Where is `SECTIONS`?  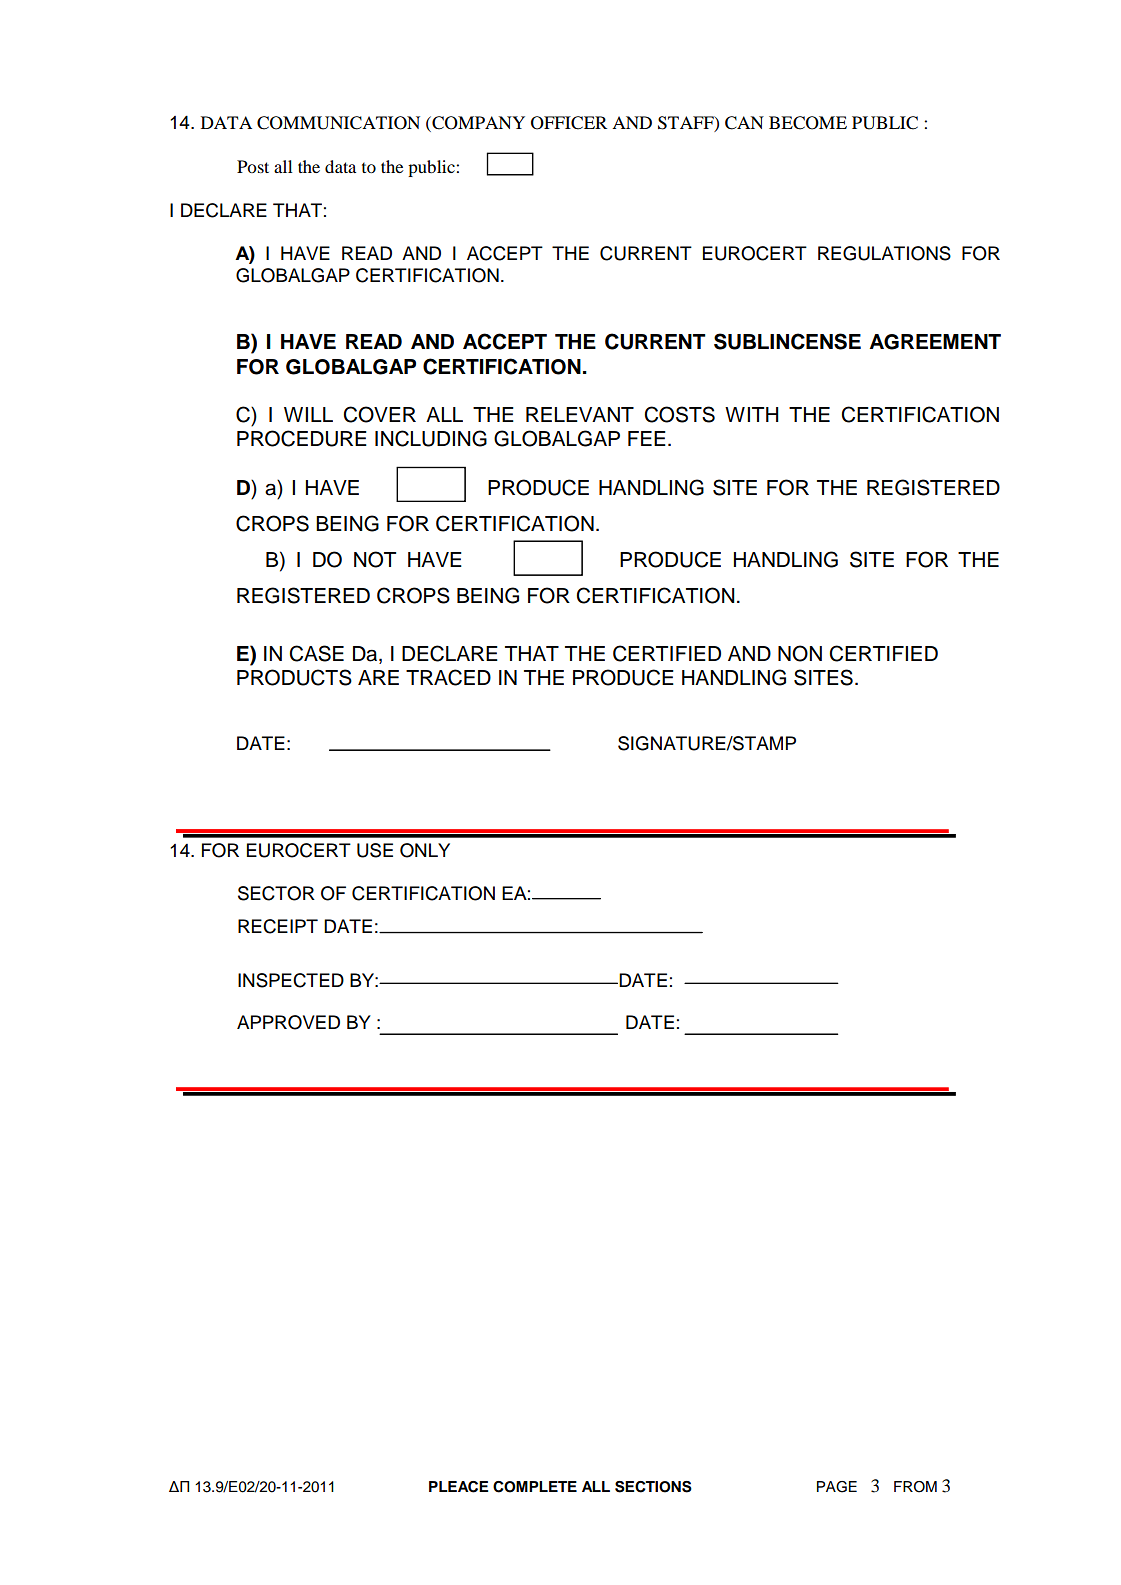
SECTIONS is located at coordinates (653, 1487).
